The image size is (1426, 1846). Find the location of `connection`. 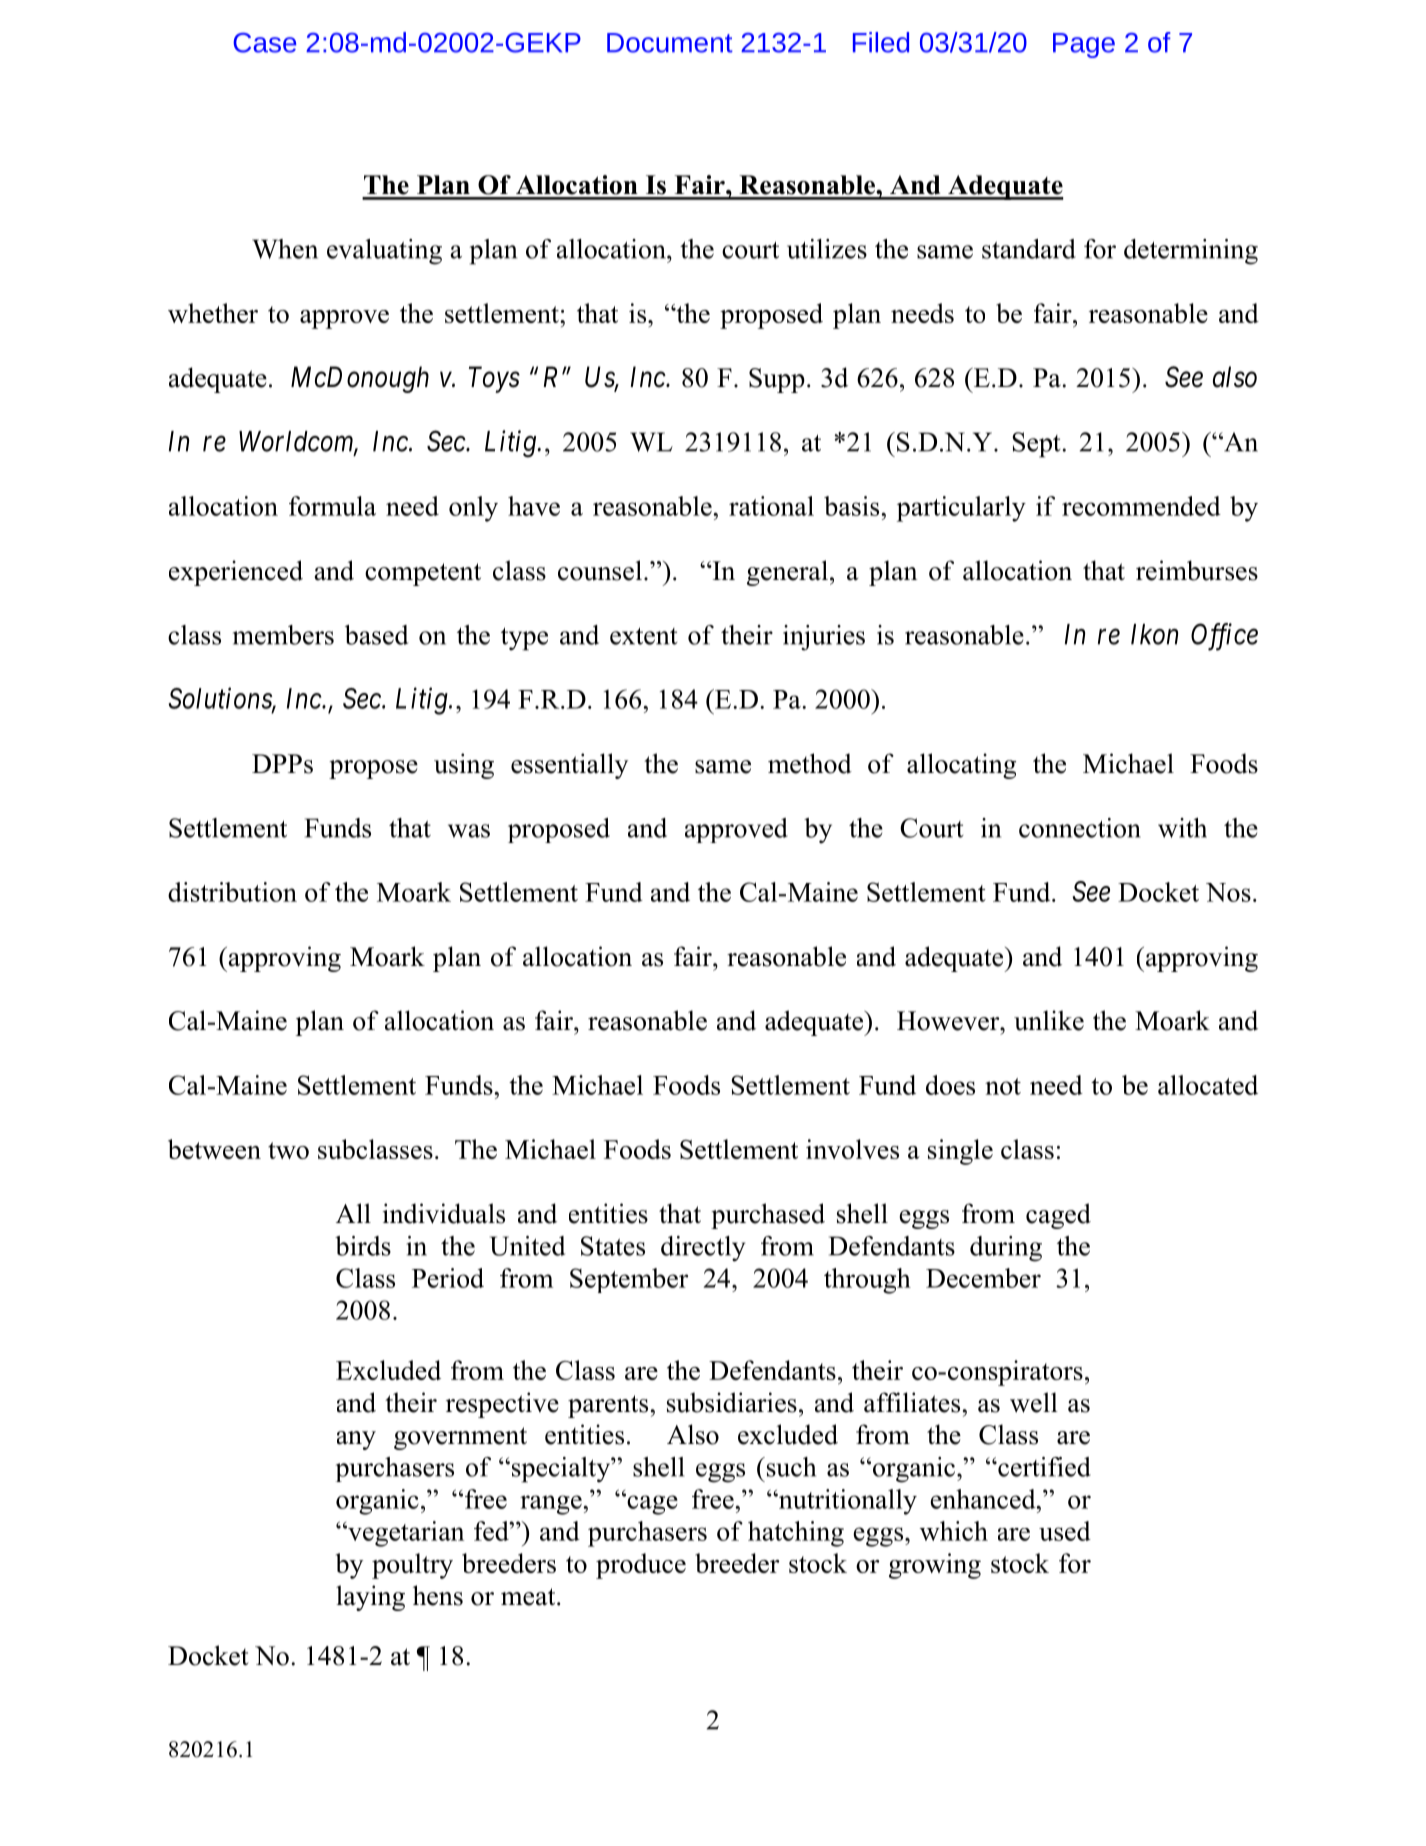

connection is located at coordinates (1080, 828).
